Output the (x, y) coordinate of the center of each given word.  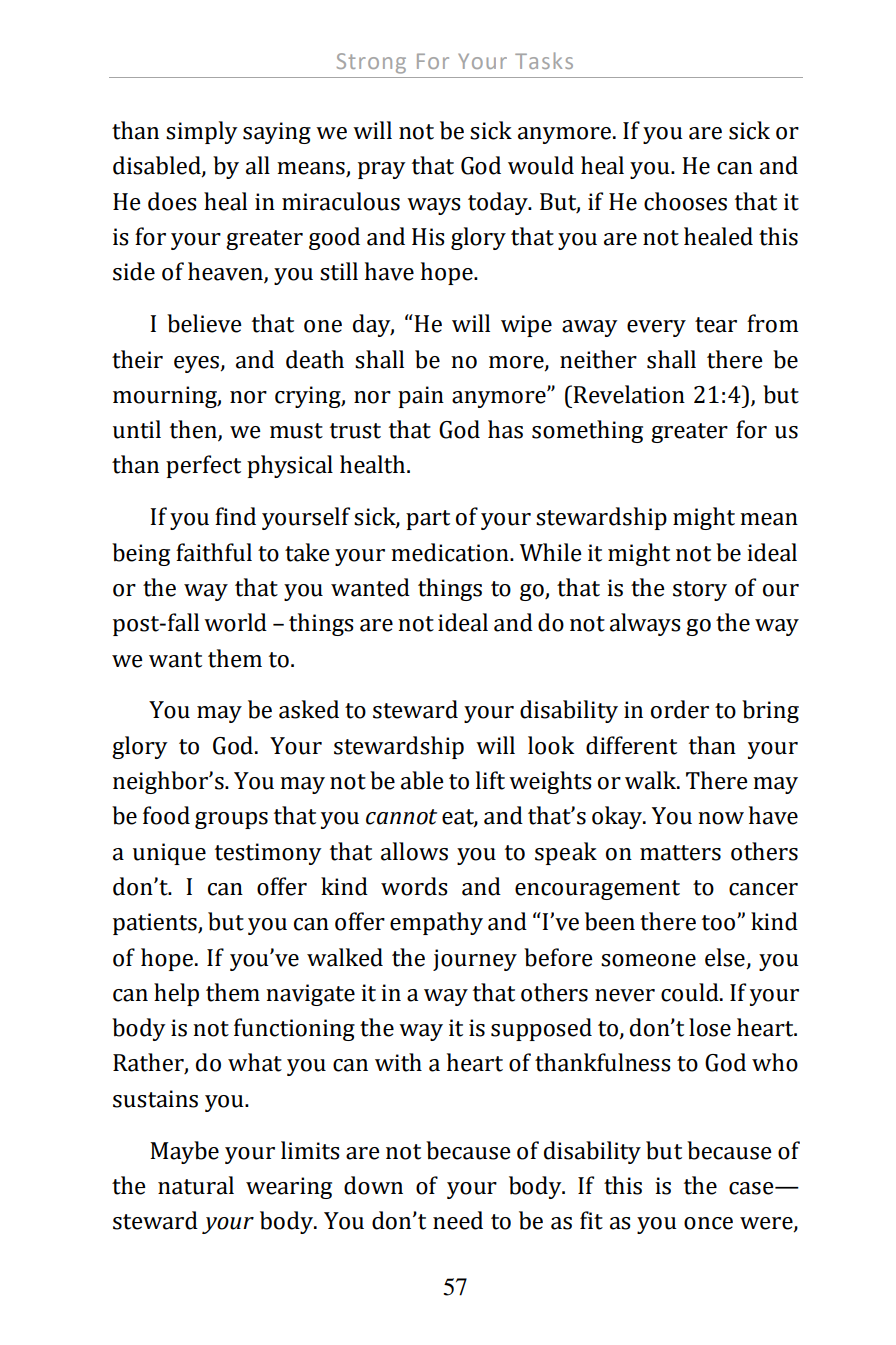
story (700, 591)
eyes (197, 364)
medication (451, 552)
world (235, 622)
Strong (371, 63)
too (720, 923)
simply (202, 132)
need (458, 1220)
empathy (436, 923)
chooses (685, 201)
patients (156, 924)
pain (421, 397)
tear (716, 325)
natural (196, 1185)
